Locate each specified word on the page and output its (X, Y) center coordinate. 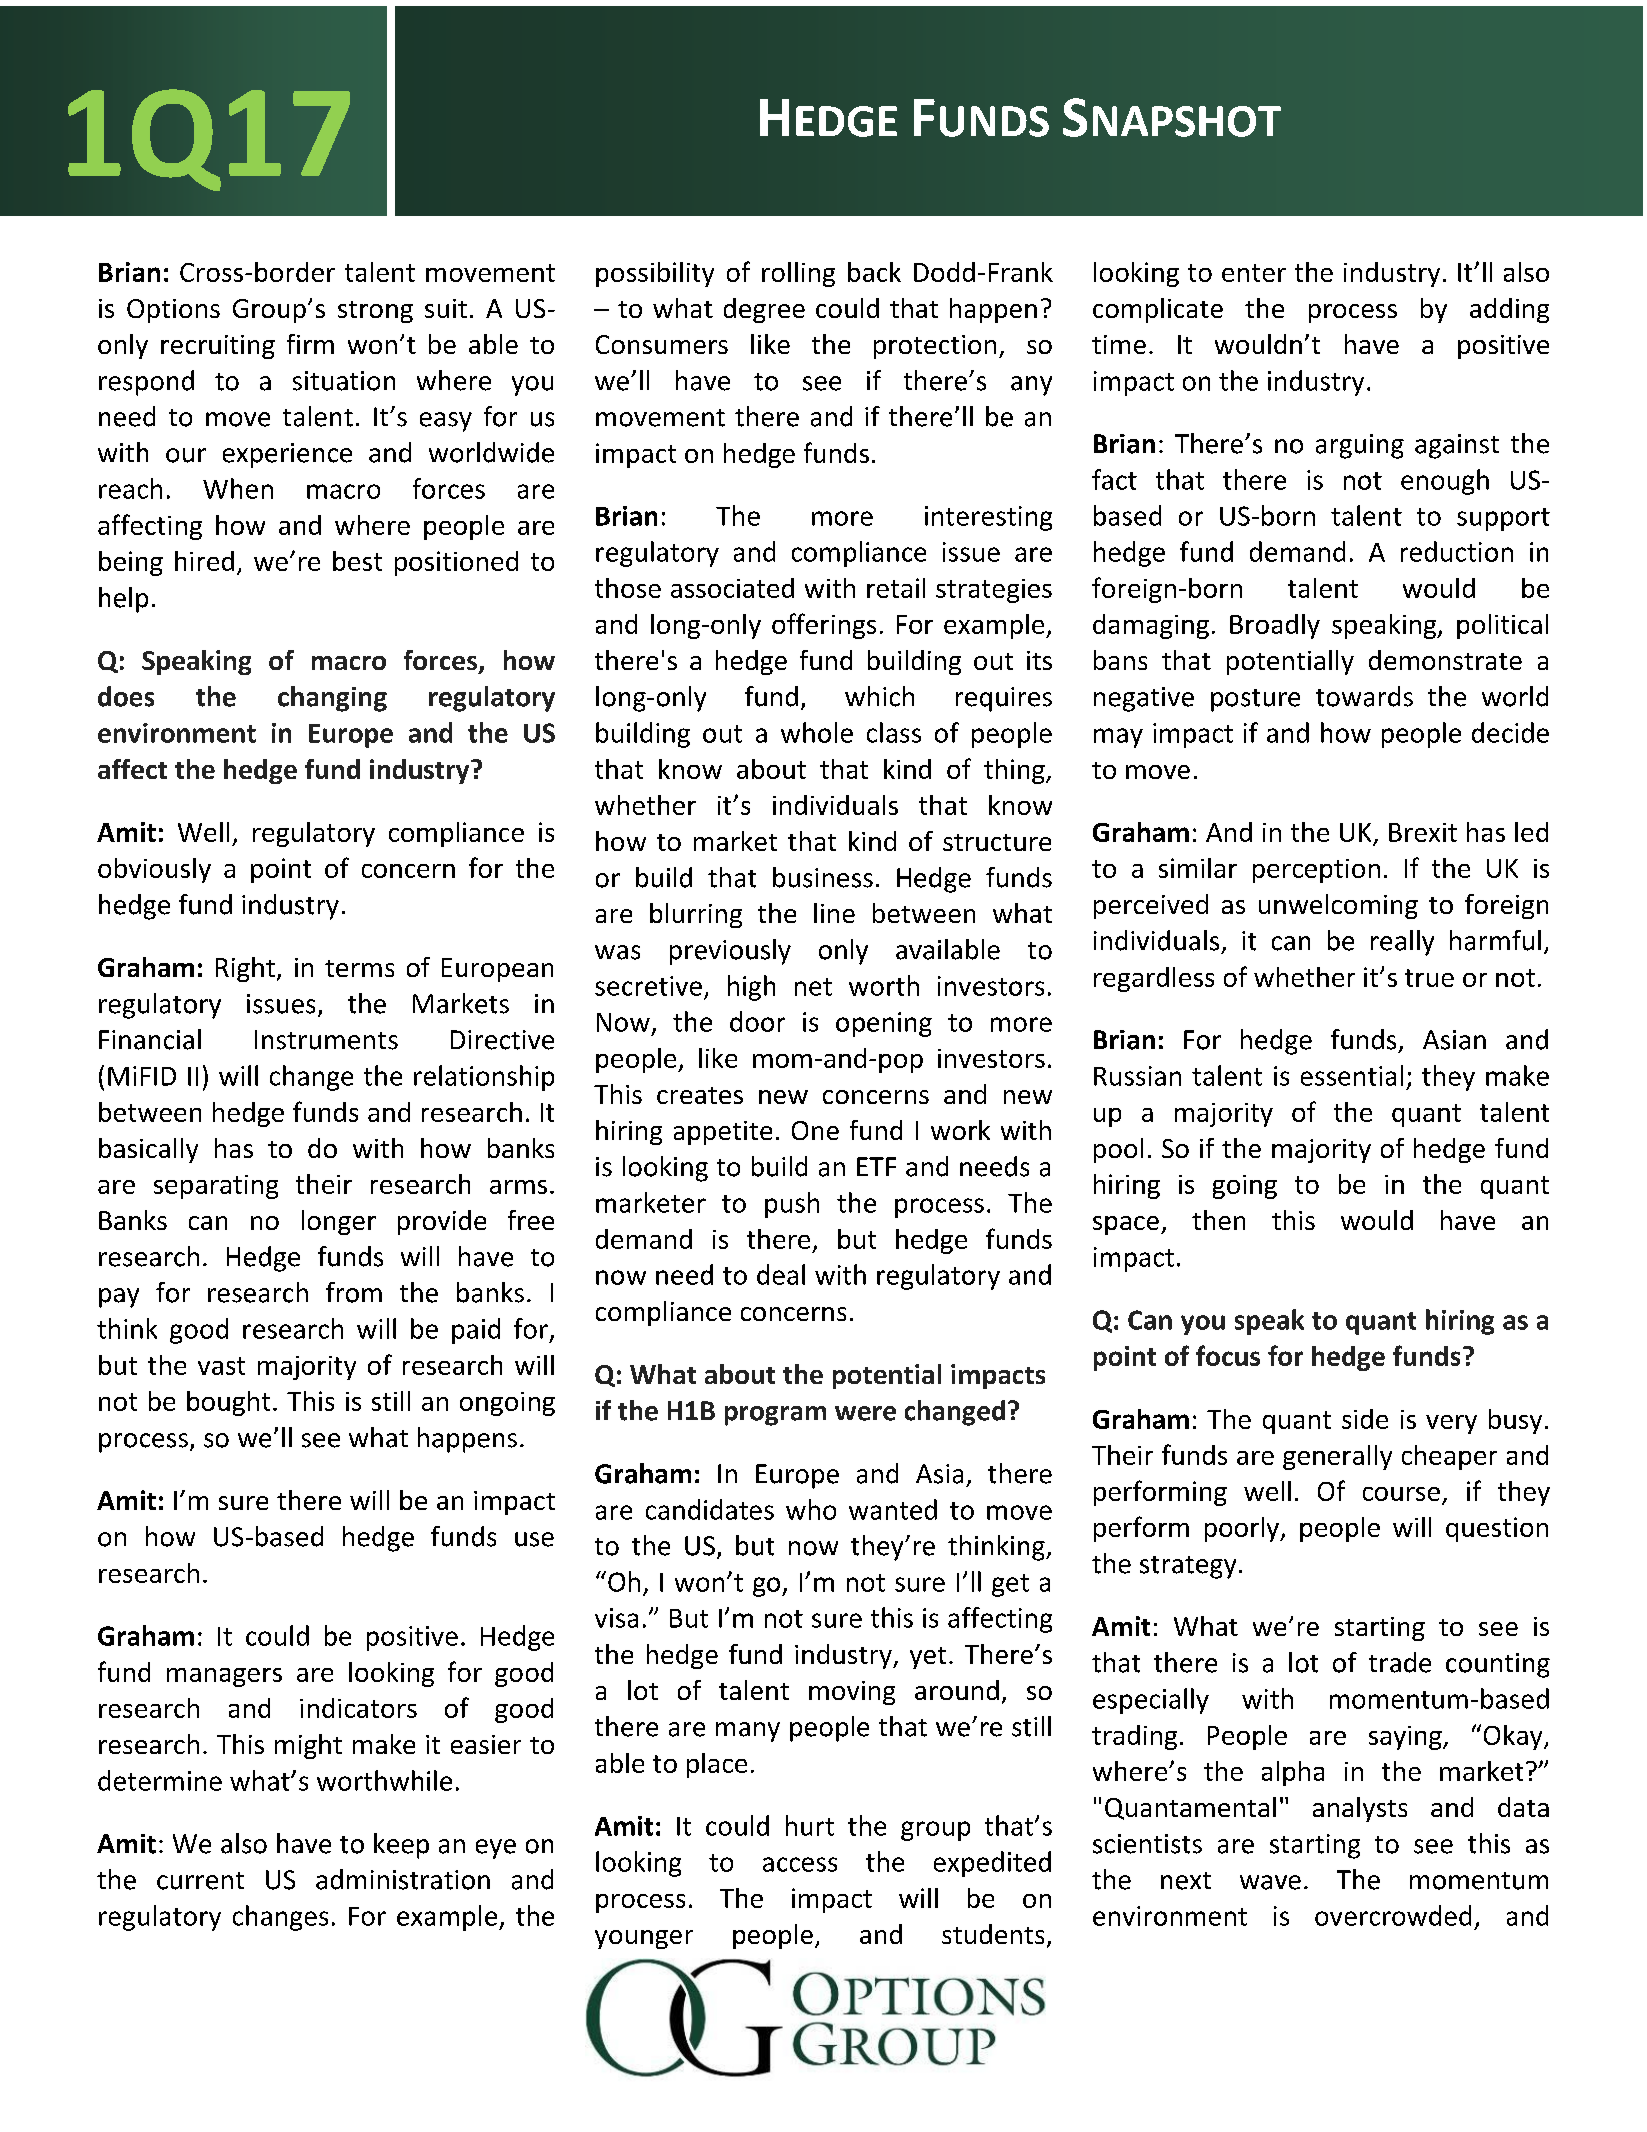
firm (310, 344)
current (200, 1881)
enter (1254, 273)
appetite (723, 1133)
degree (764, 310)
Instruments (326, 1040)
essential (1352, 1075)
